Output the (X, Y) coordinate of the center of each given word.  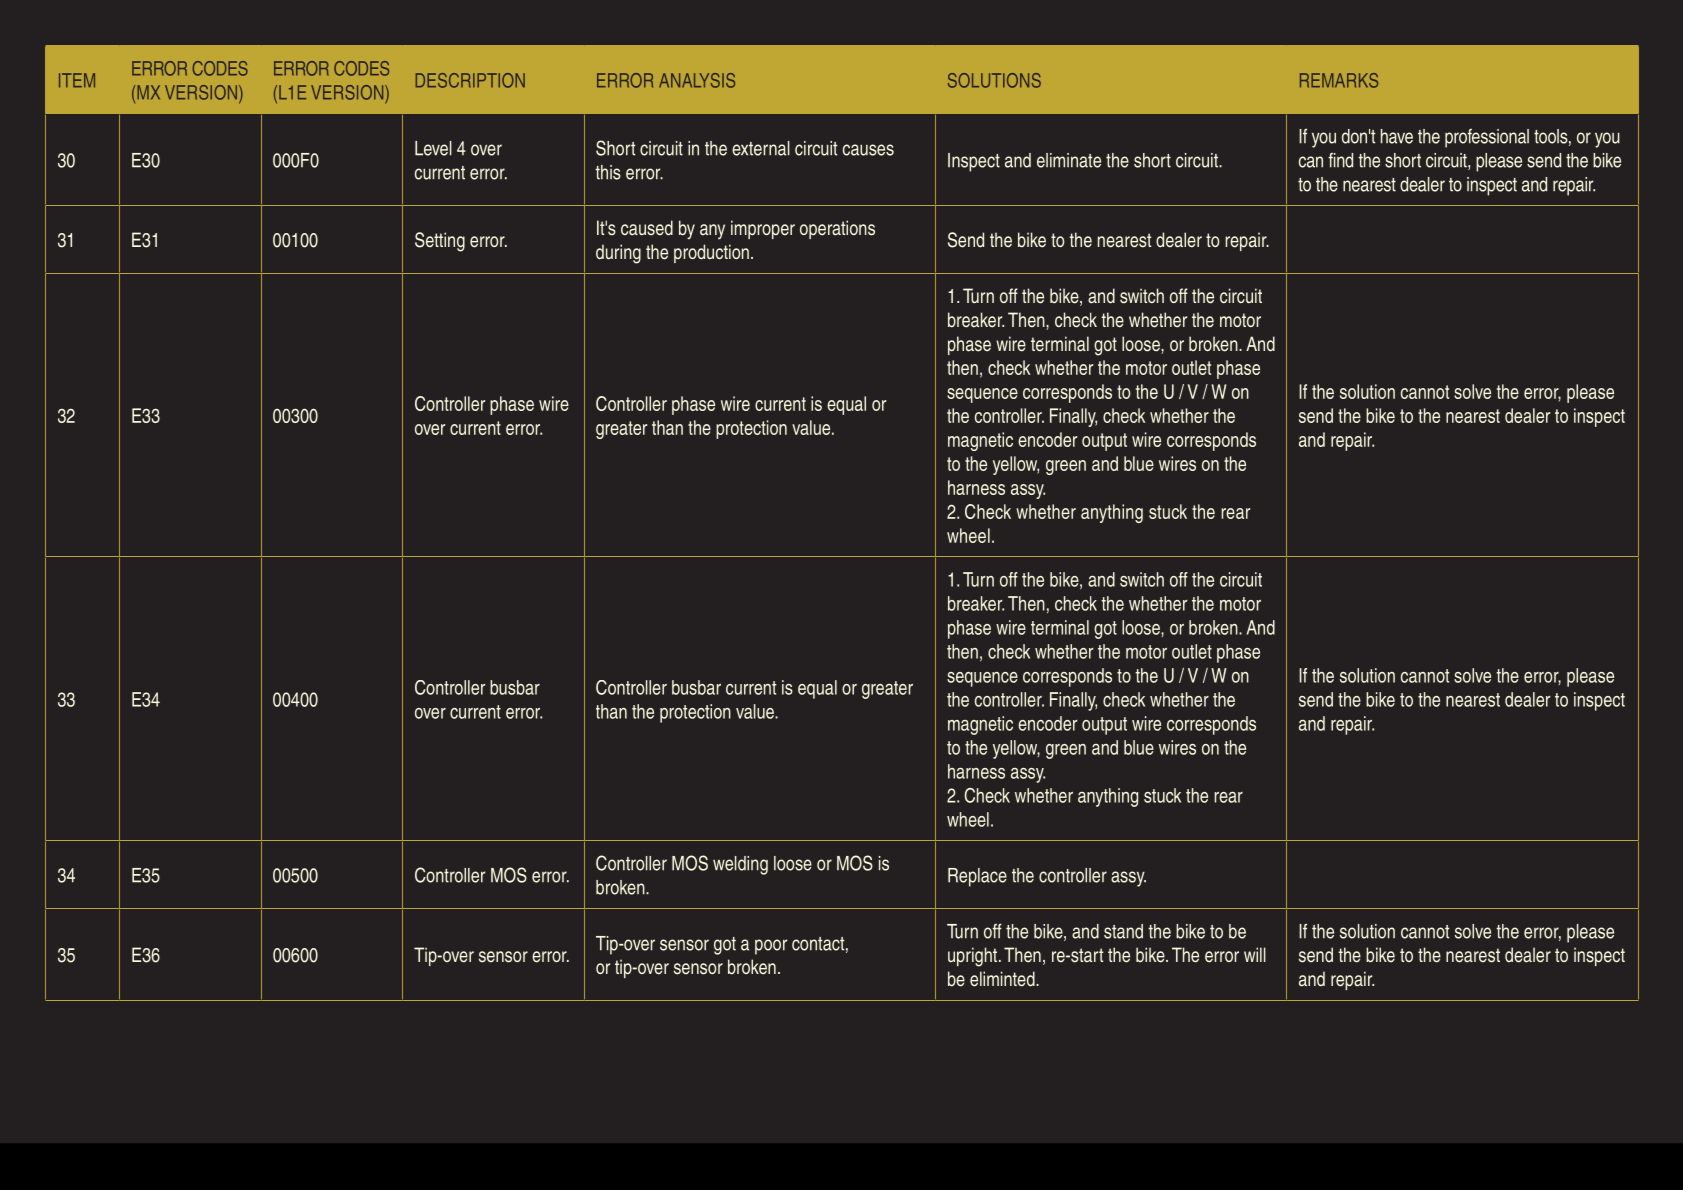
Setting (440, 242)
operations (837, 229)
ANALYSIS (697, 80)
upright (974, 957)
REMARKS (1339, 80)
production (711, 253)
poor (771, 947)
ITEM (77, 80)
